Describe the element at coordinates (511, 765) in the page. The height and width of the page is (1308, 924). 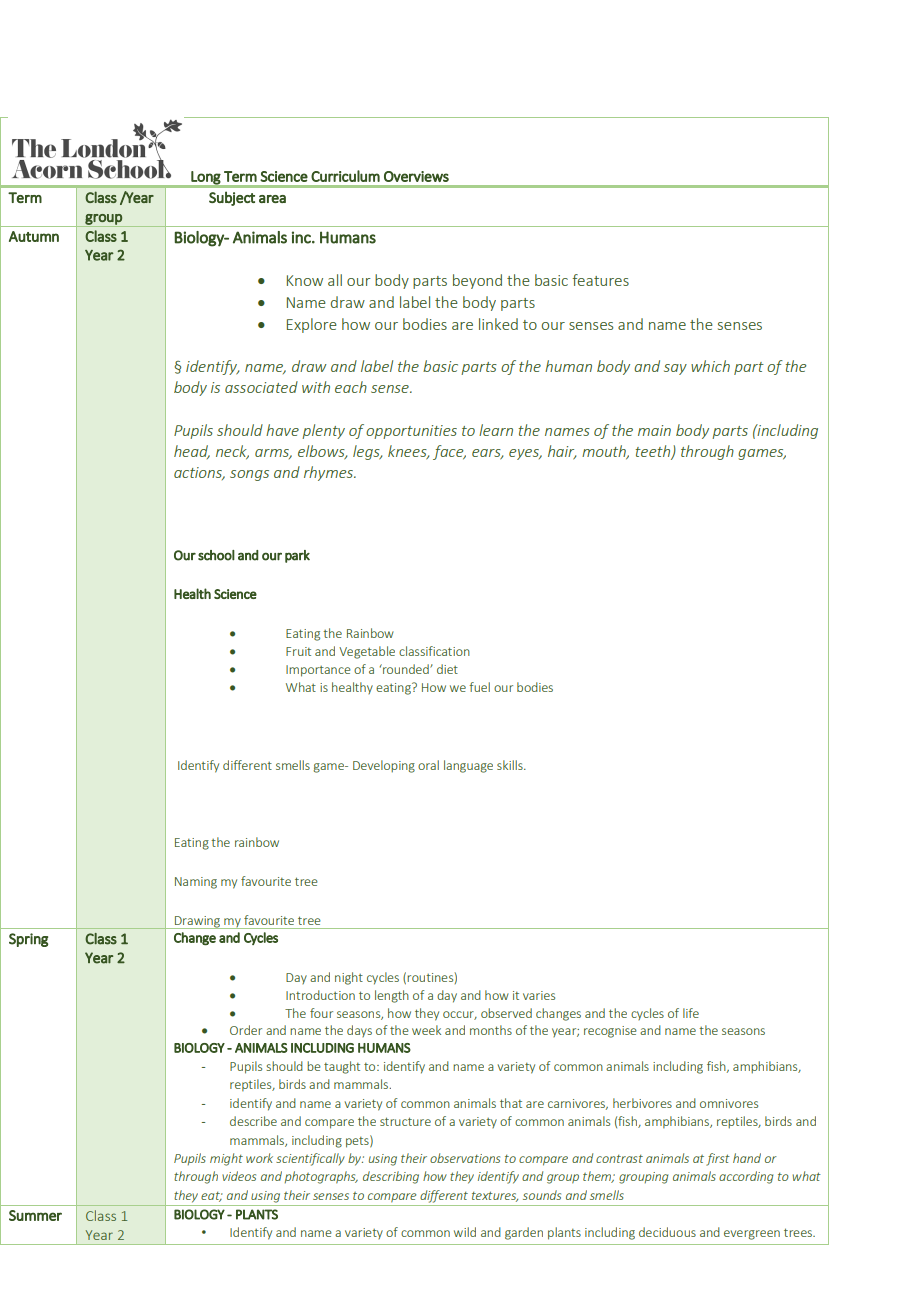
I see `skills` at that location.
